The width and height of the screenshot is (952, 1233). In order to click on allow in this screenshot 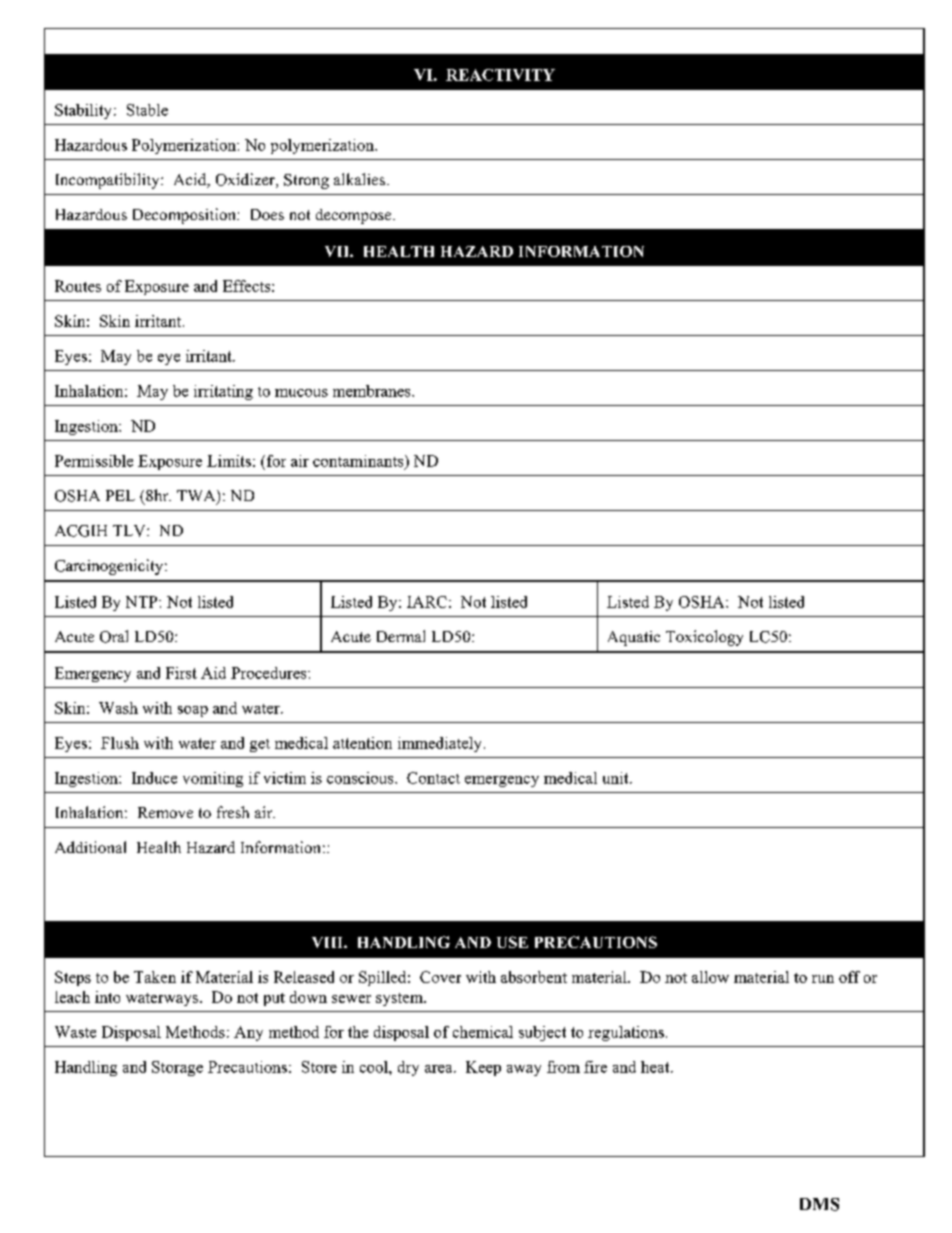, I will do `click(710, 977)`.
